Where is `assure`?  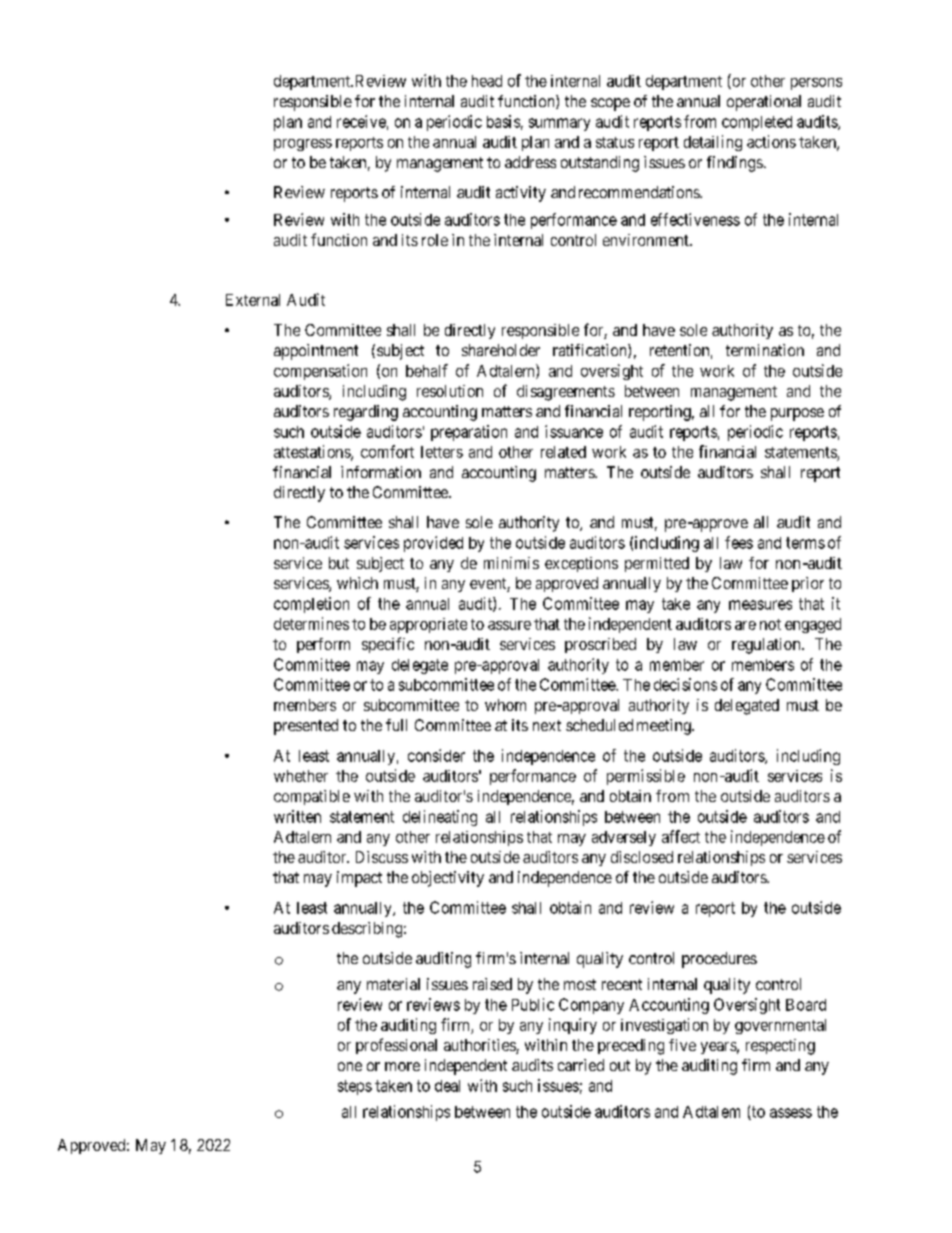 assure is located at coordinates (509, 625).
